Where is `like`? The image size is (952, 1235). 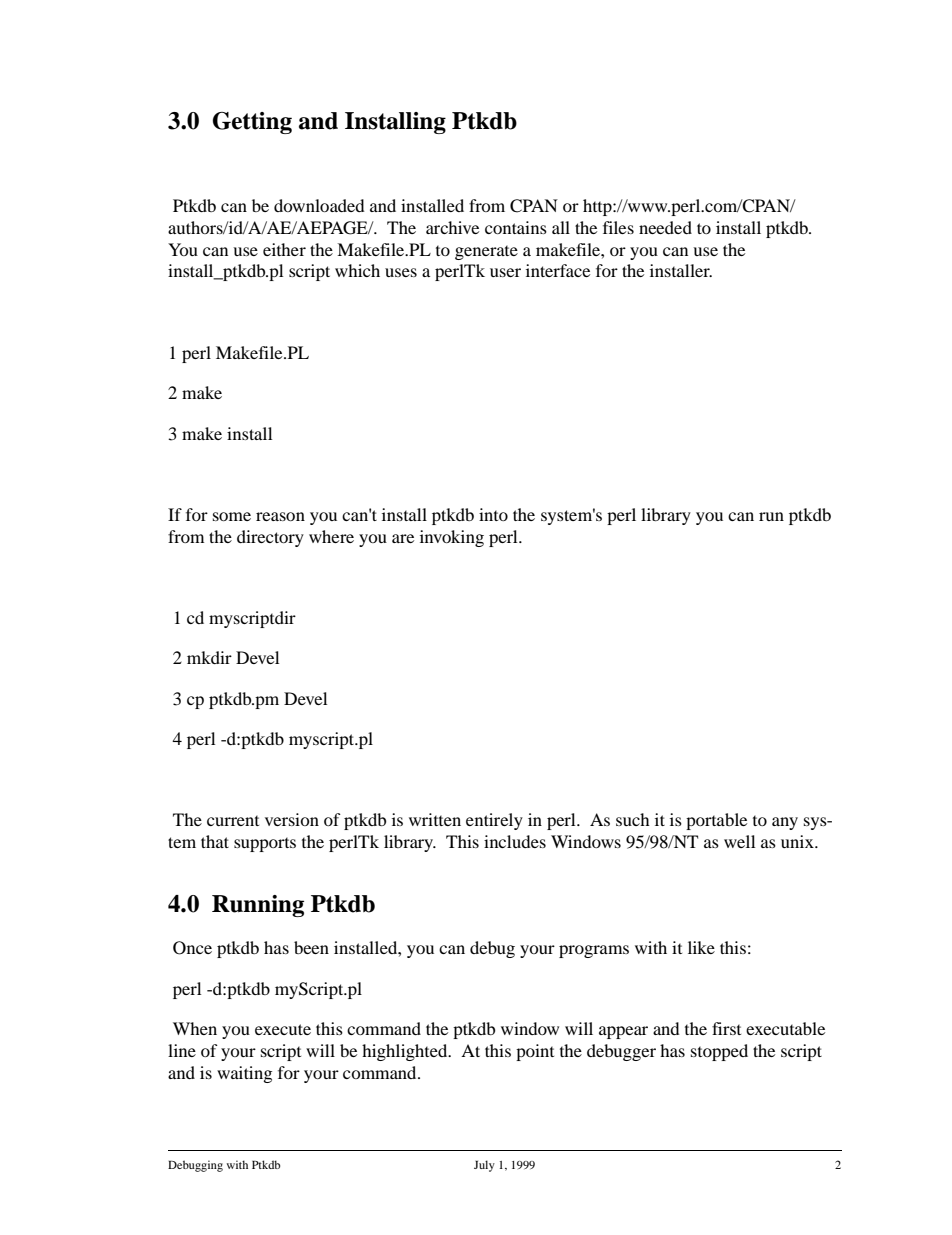
like is located at coordinates (701, 947).
